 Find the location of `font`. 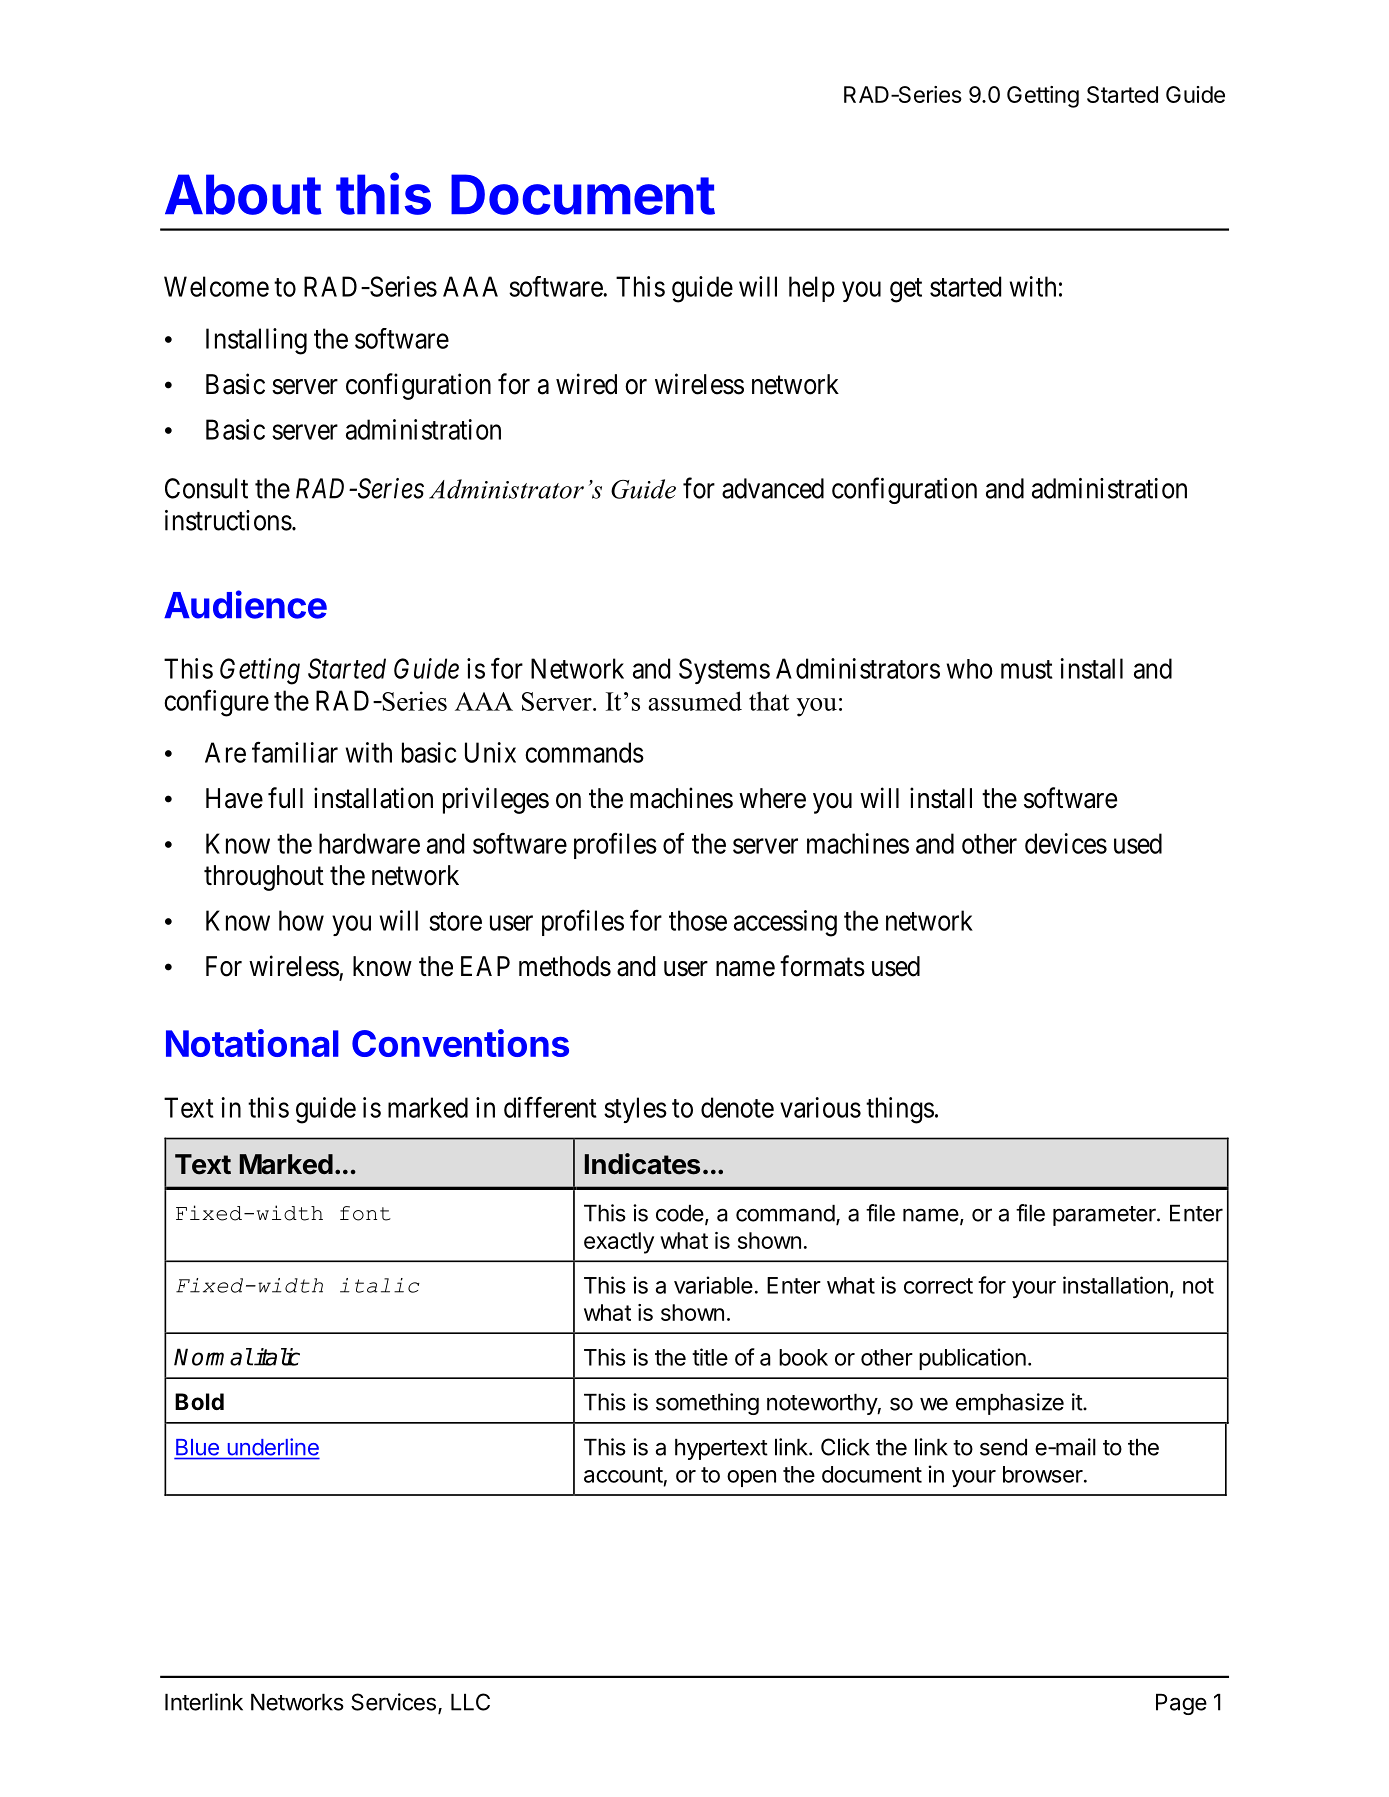

font is located at coordinates (365, 1213).
